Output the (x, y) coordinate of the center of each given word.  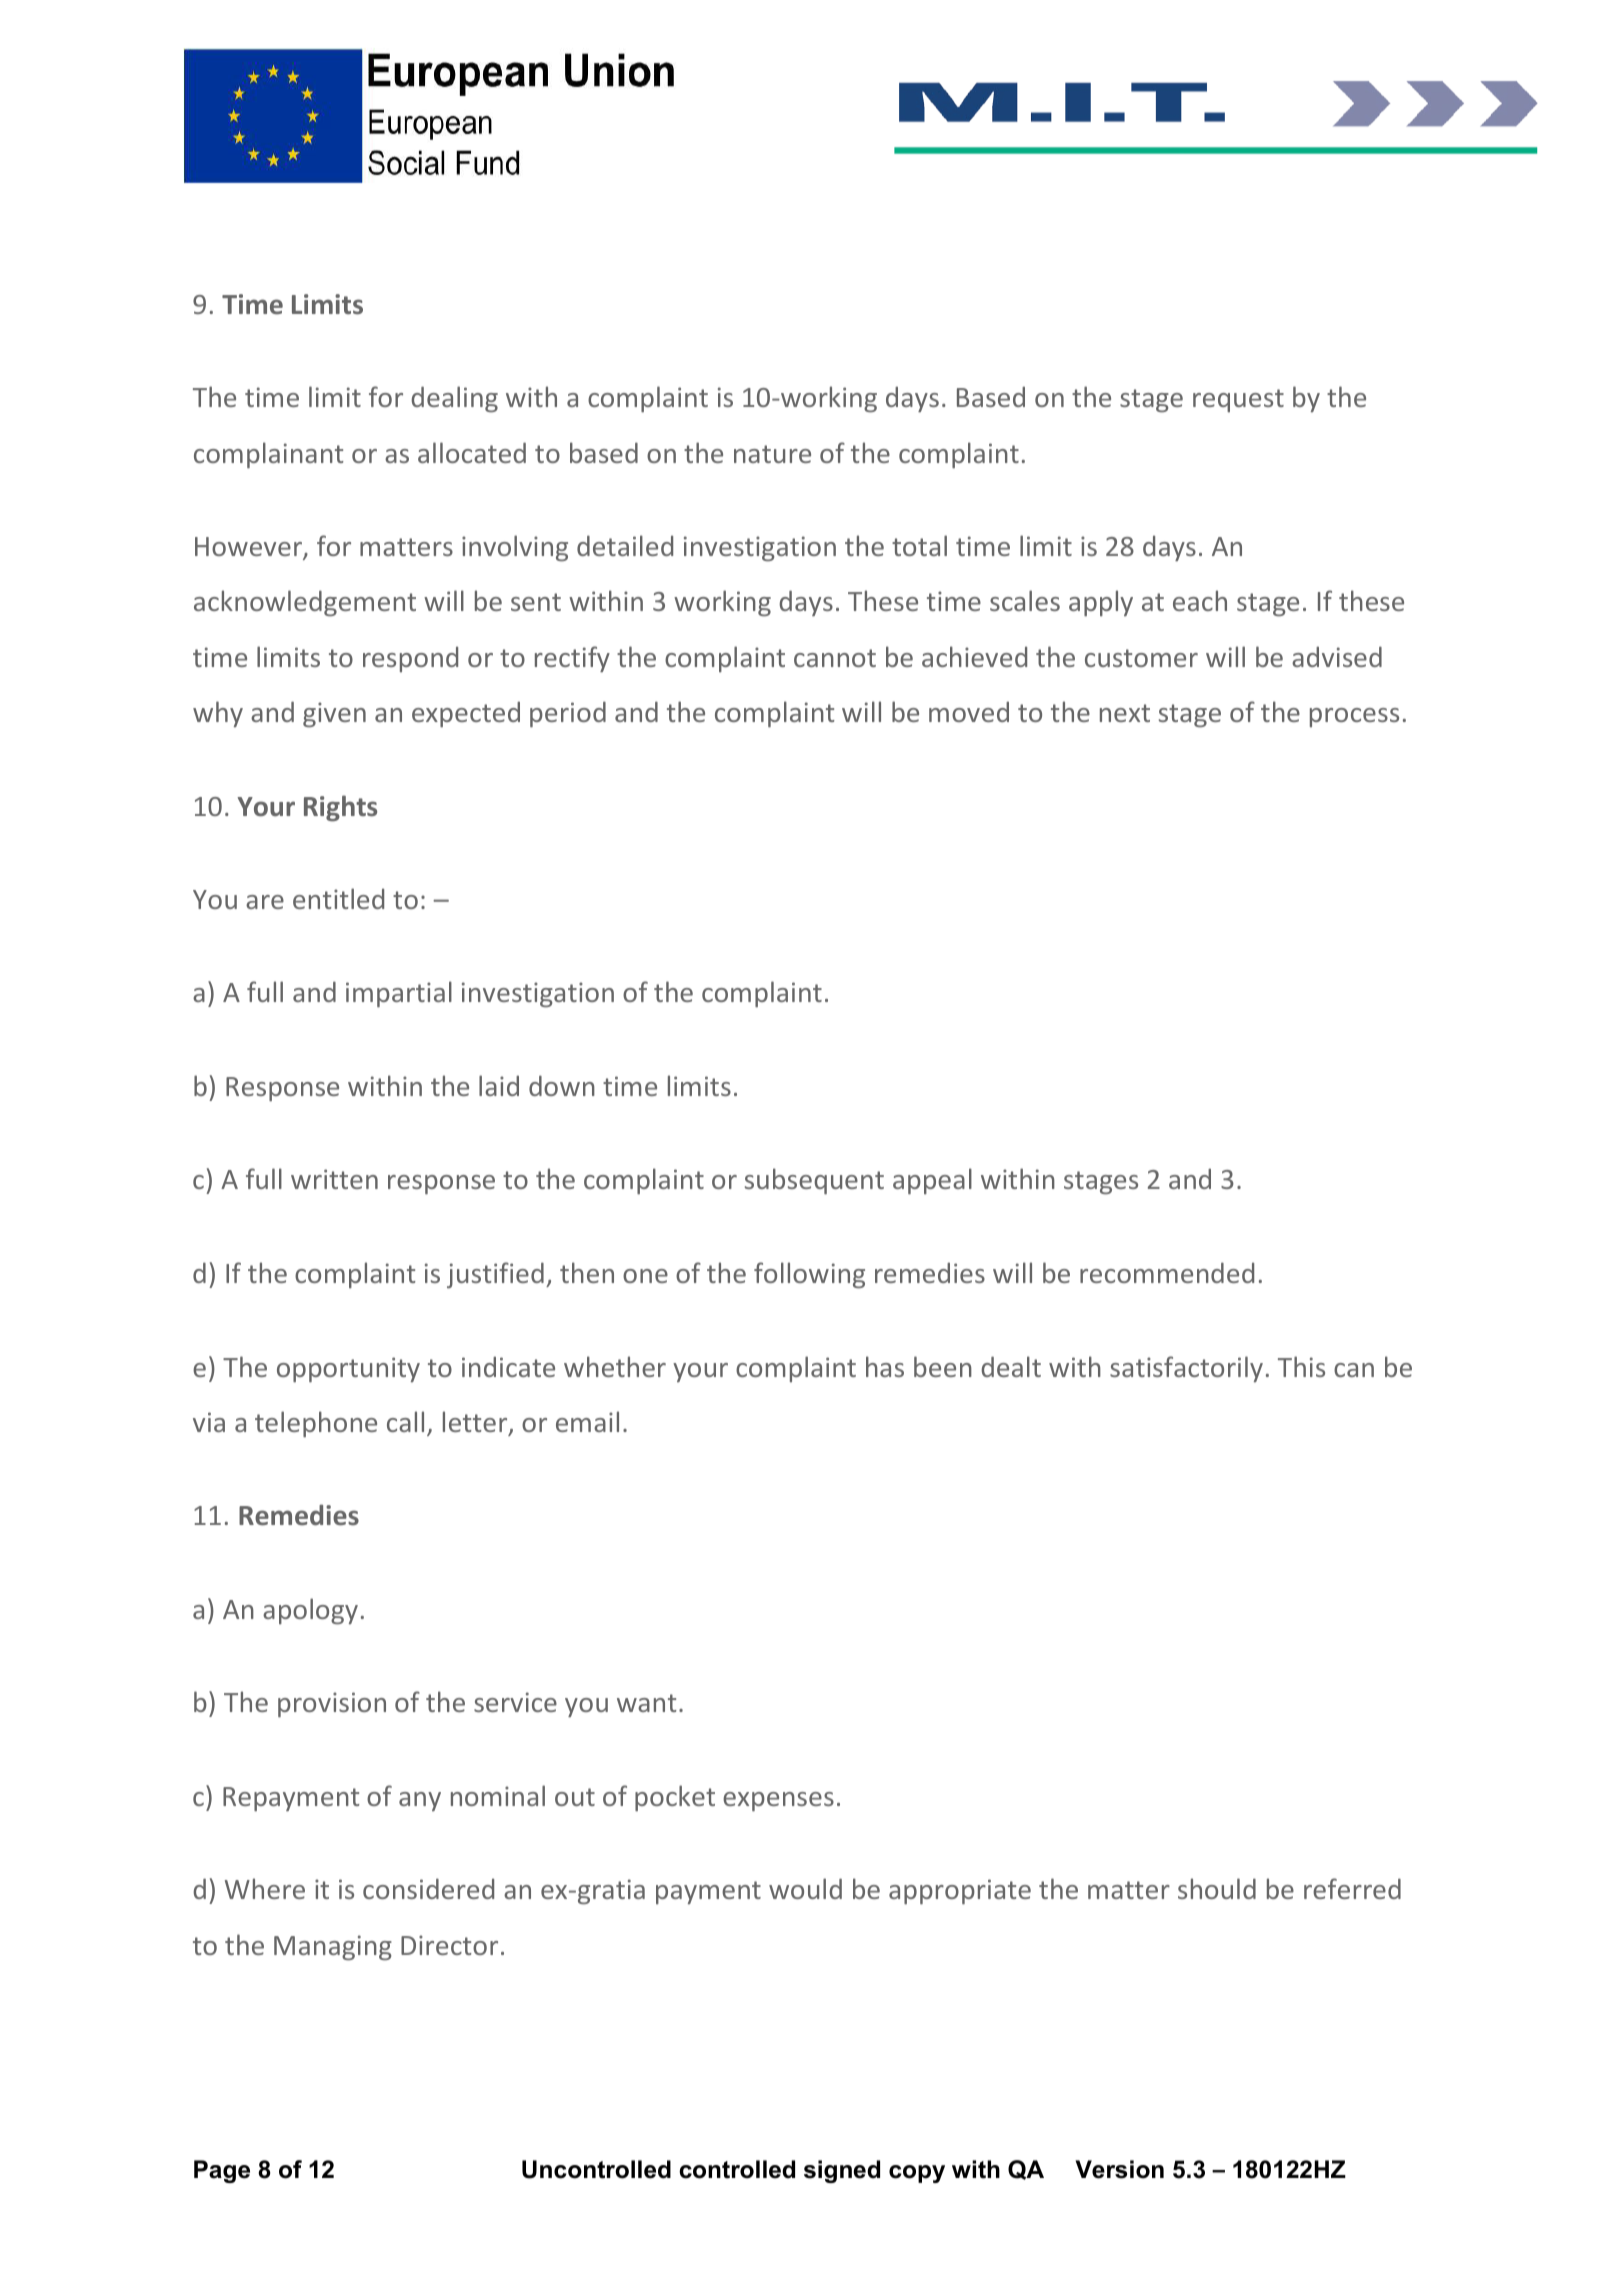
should (1217, 1888)
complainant (269, 455)
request (1238, 400)
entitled (338, 898)
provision (332, 1705)
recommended (1167, 1272)
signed (842, 2171)
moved (969, 711)
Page (222, 2171)
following (809, 1275)
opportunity (348, 1370)
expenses (778, 1802)
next (1125, 713)
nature (772, 454)
